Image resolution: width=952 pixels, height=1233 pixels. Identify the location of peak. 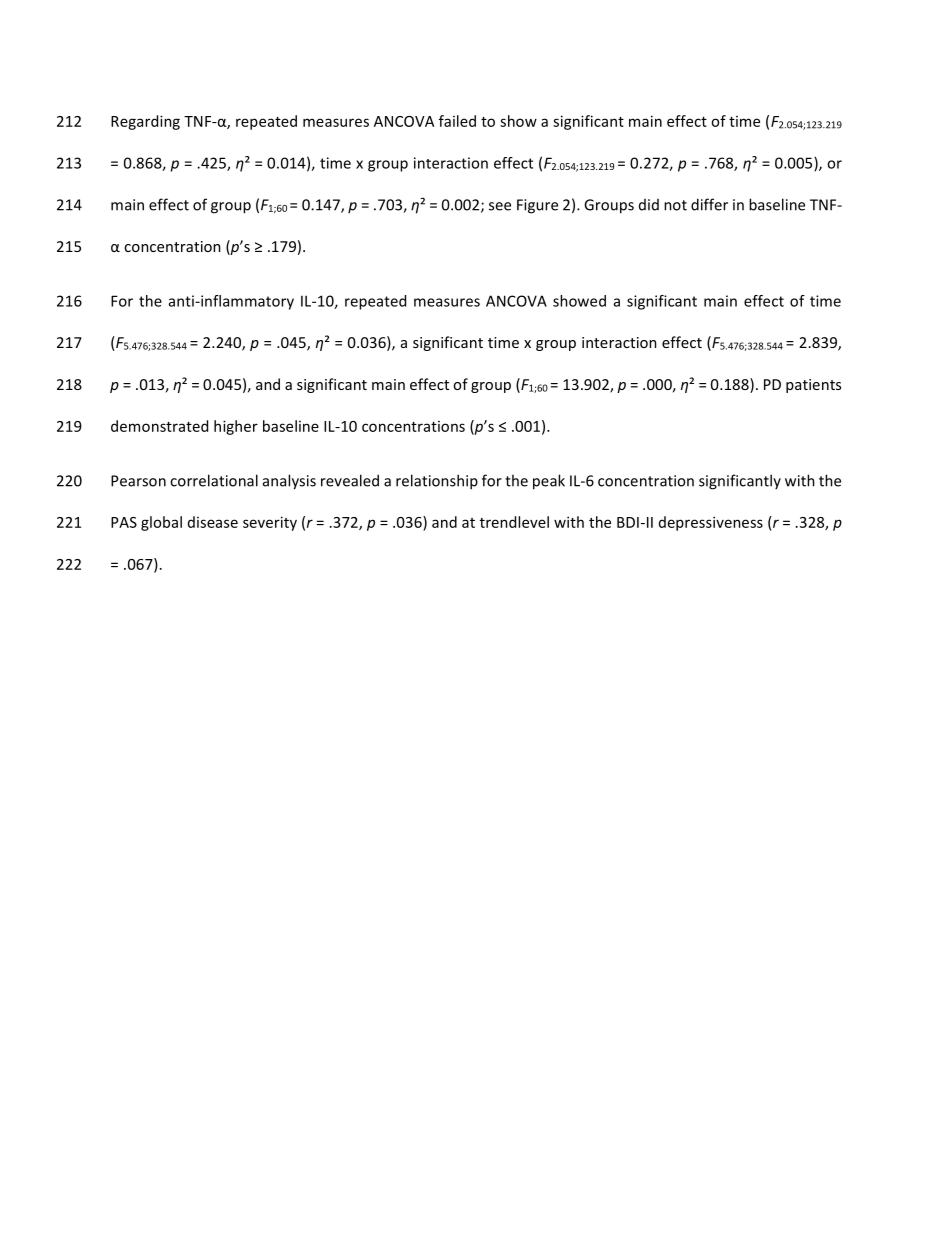
(549, 482).
